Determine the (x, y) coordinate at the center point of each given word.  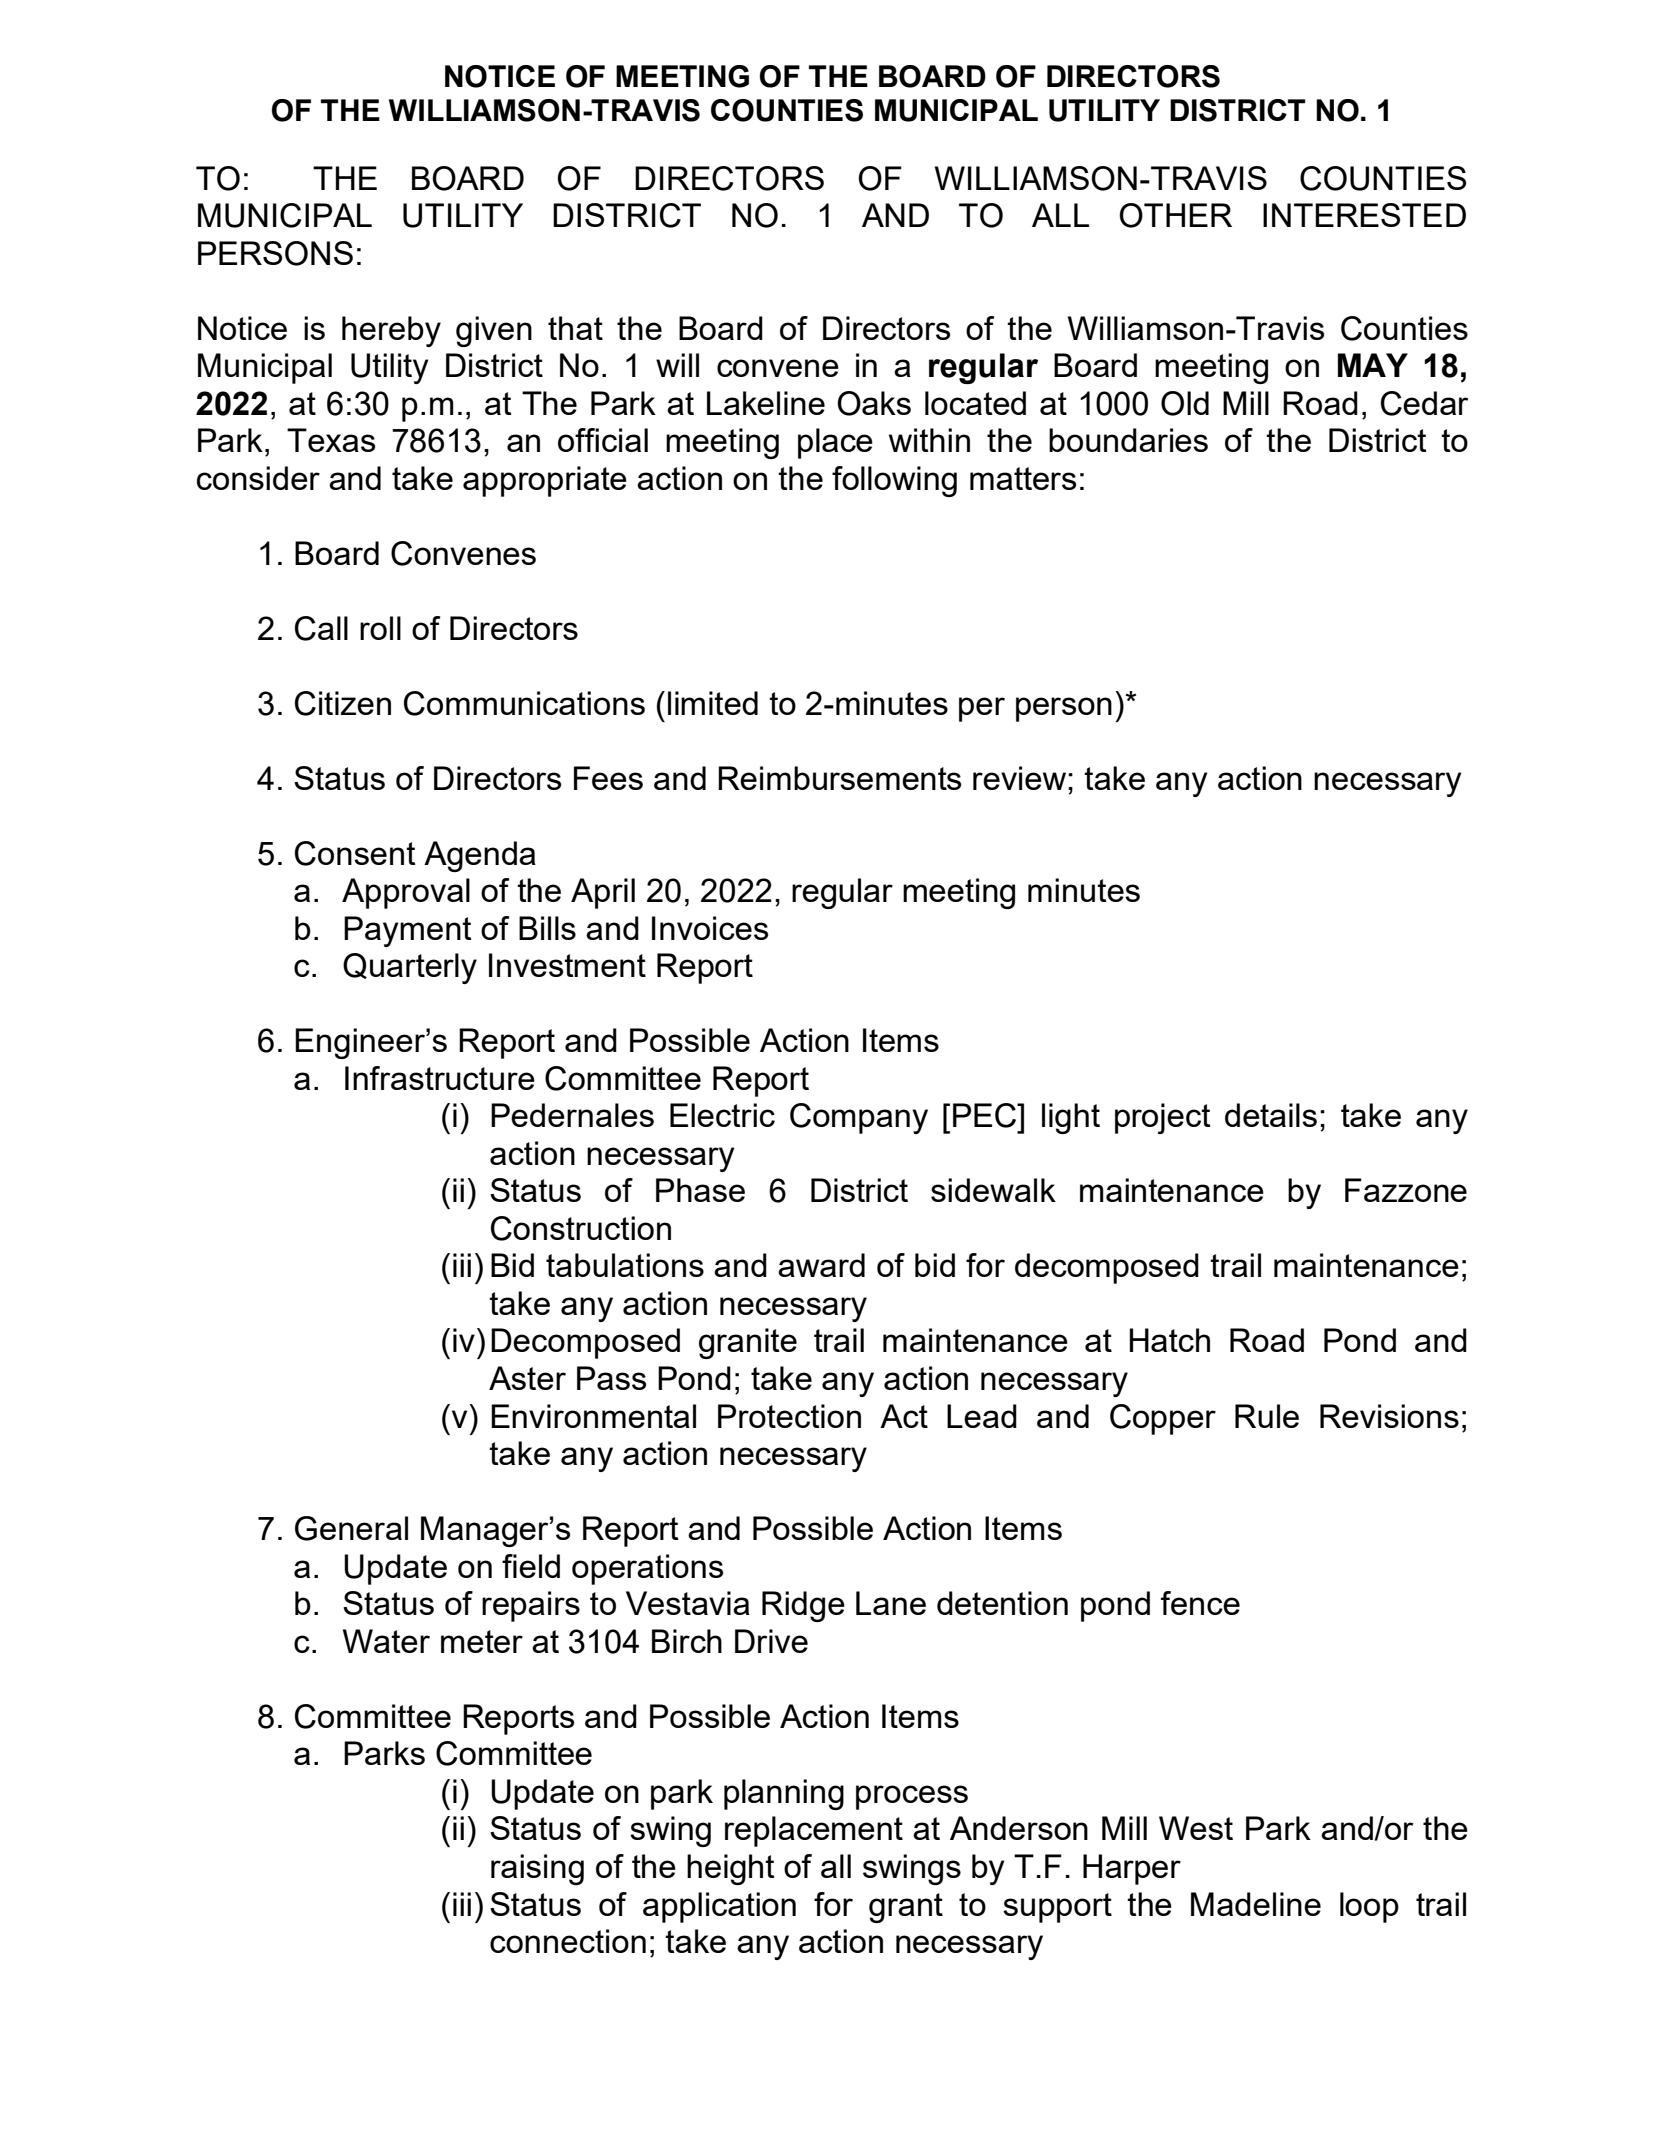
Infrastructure (440, 1078)
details (1271, 1115)
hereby (391, 331)
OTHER (1175, 215)
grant (906, 1908)
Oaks (874, 403)
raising (537, 1869)
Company (859, 1118)
